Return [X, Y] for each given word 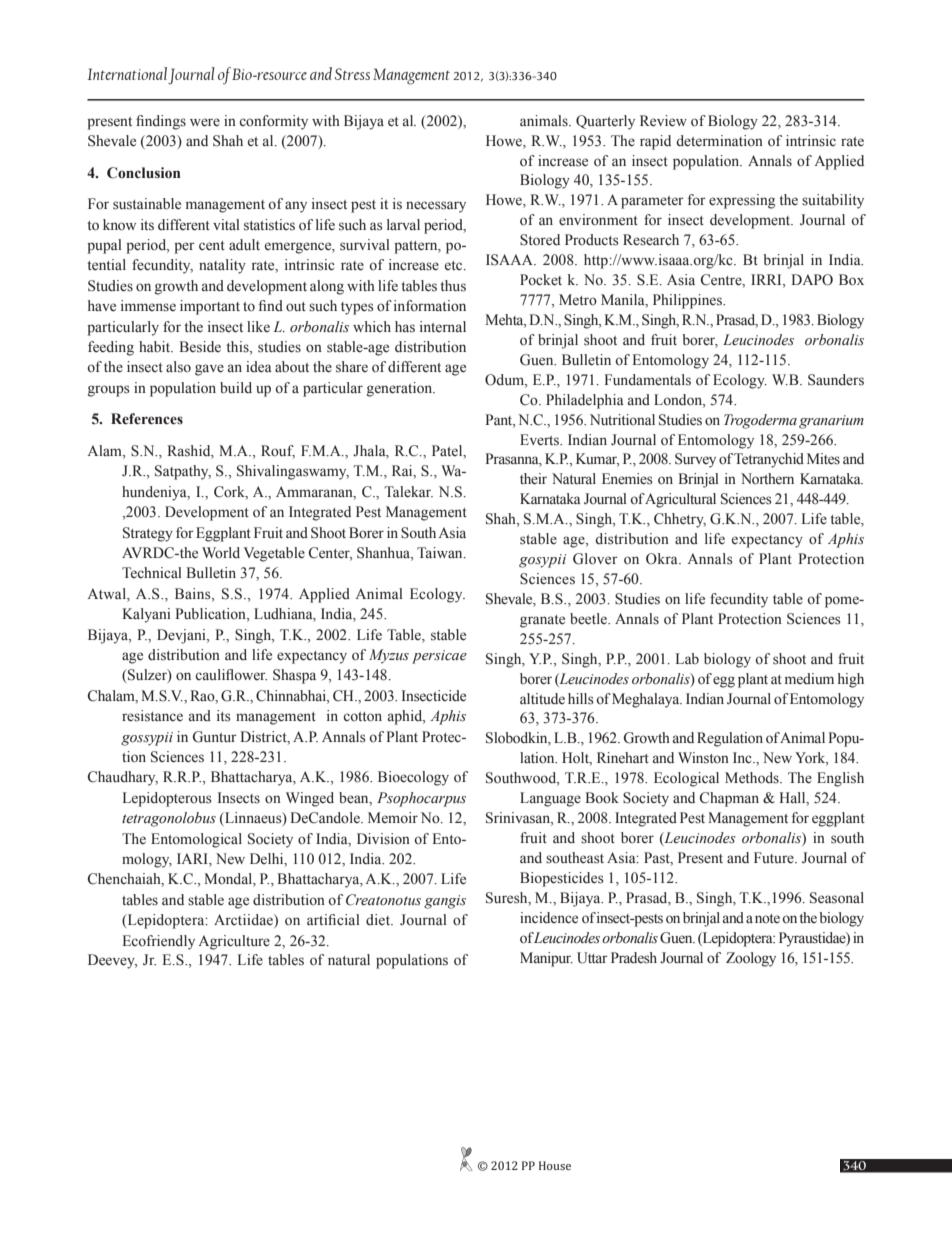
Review [663, 121]
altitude [542, 698]
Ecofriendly [158, 942]
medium [809, 678]
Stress [352, 74]
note [767, 919]
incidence [549, 918]
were [205, 122]
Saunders [836, 380]
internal [443, 326]
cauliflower [231, 675]
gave [209, 370]
